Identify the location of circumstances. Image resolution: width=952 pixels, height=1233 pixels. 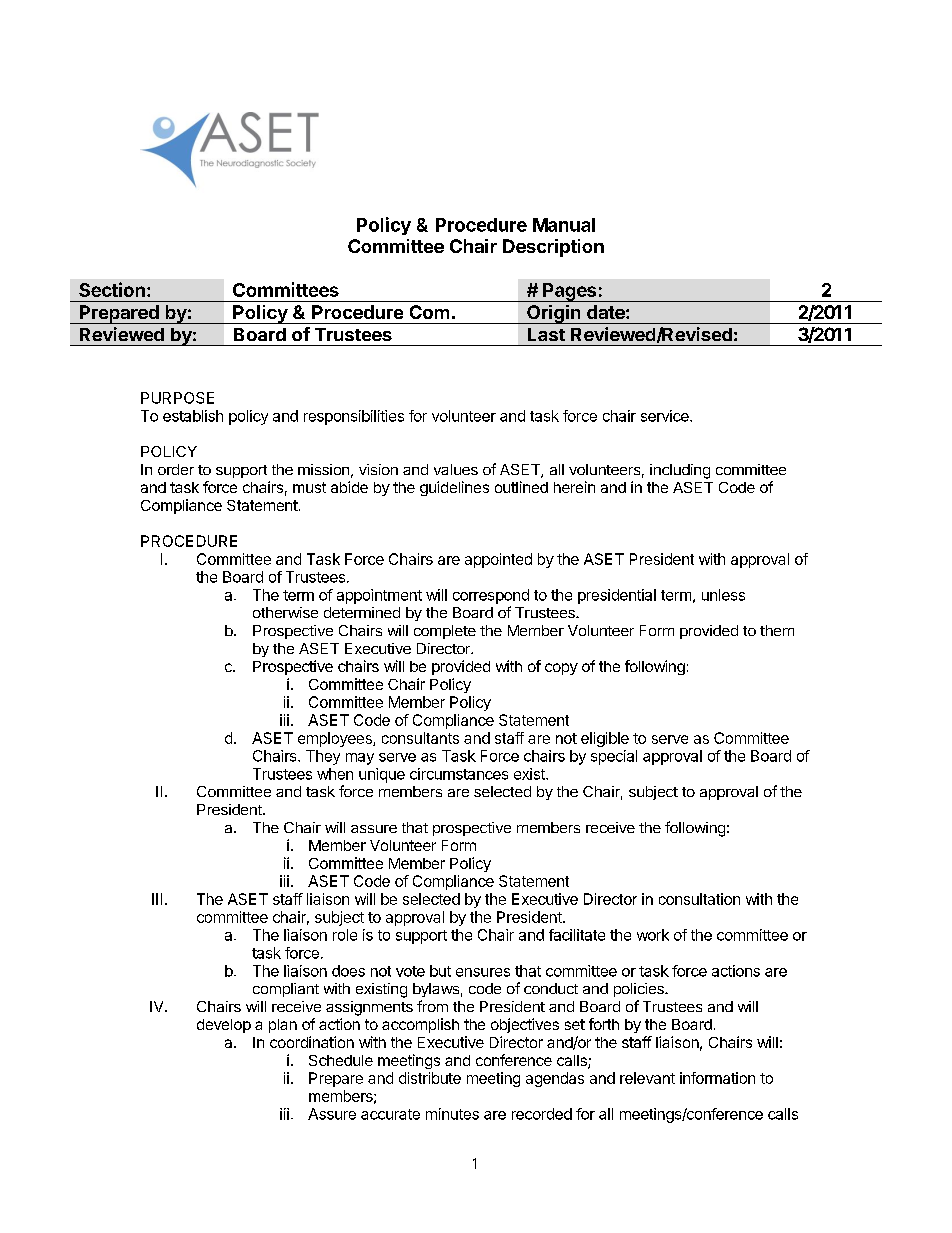
(459, 774).
